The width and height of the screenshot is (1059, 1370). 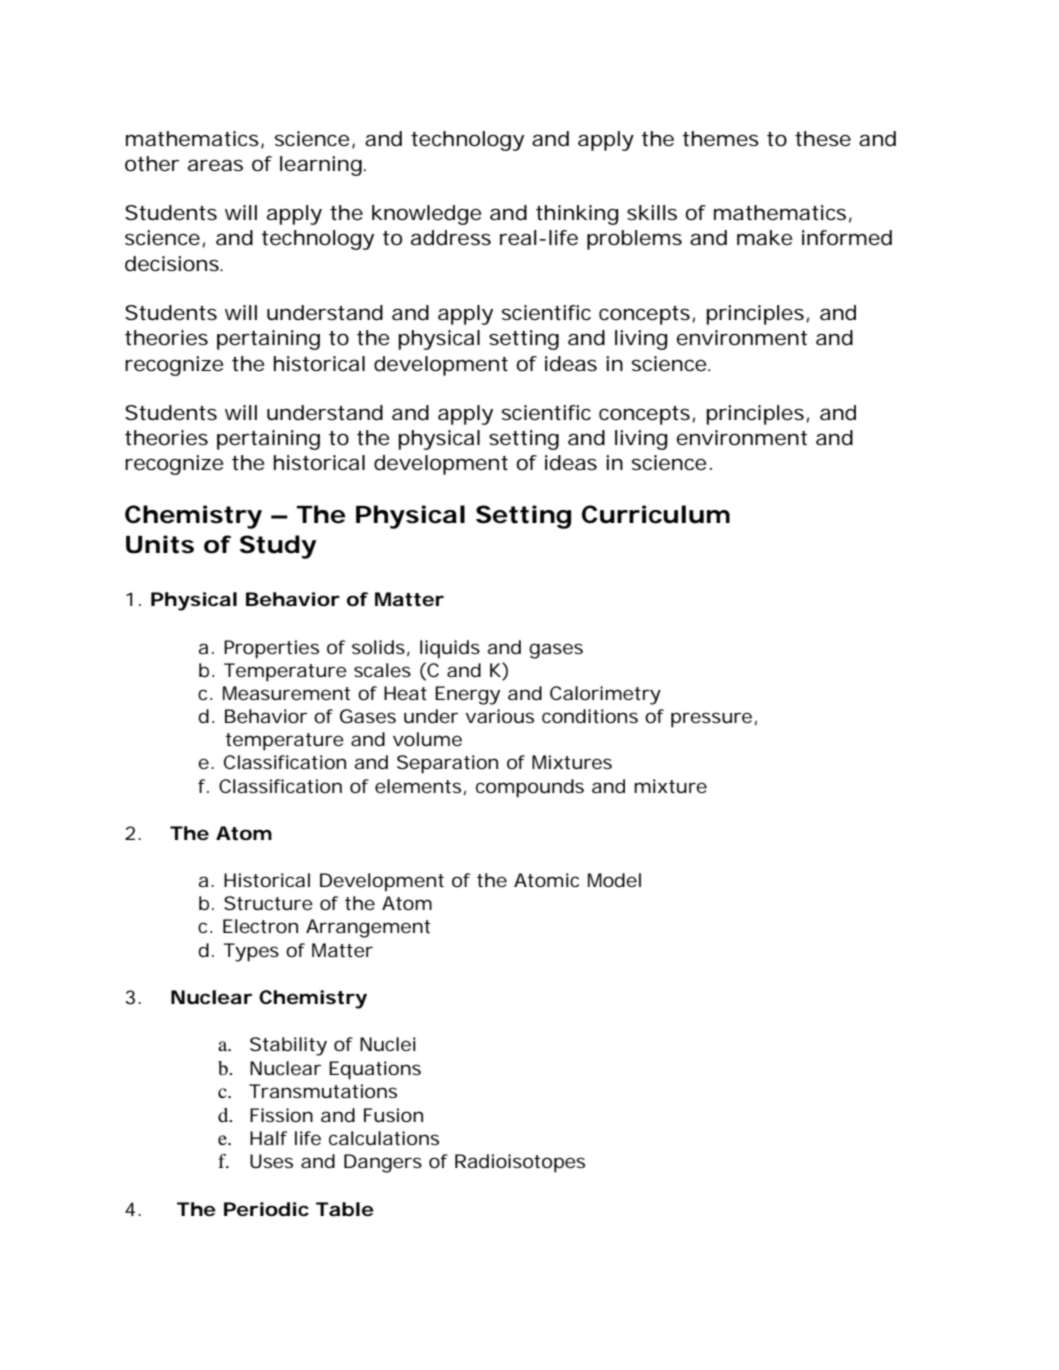 I want to click on Units, so click(x=160, y=544).
